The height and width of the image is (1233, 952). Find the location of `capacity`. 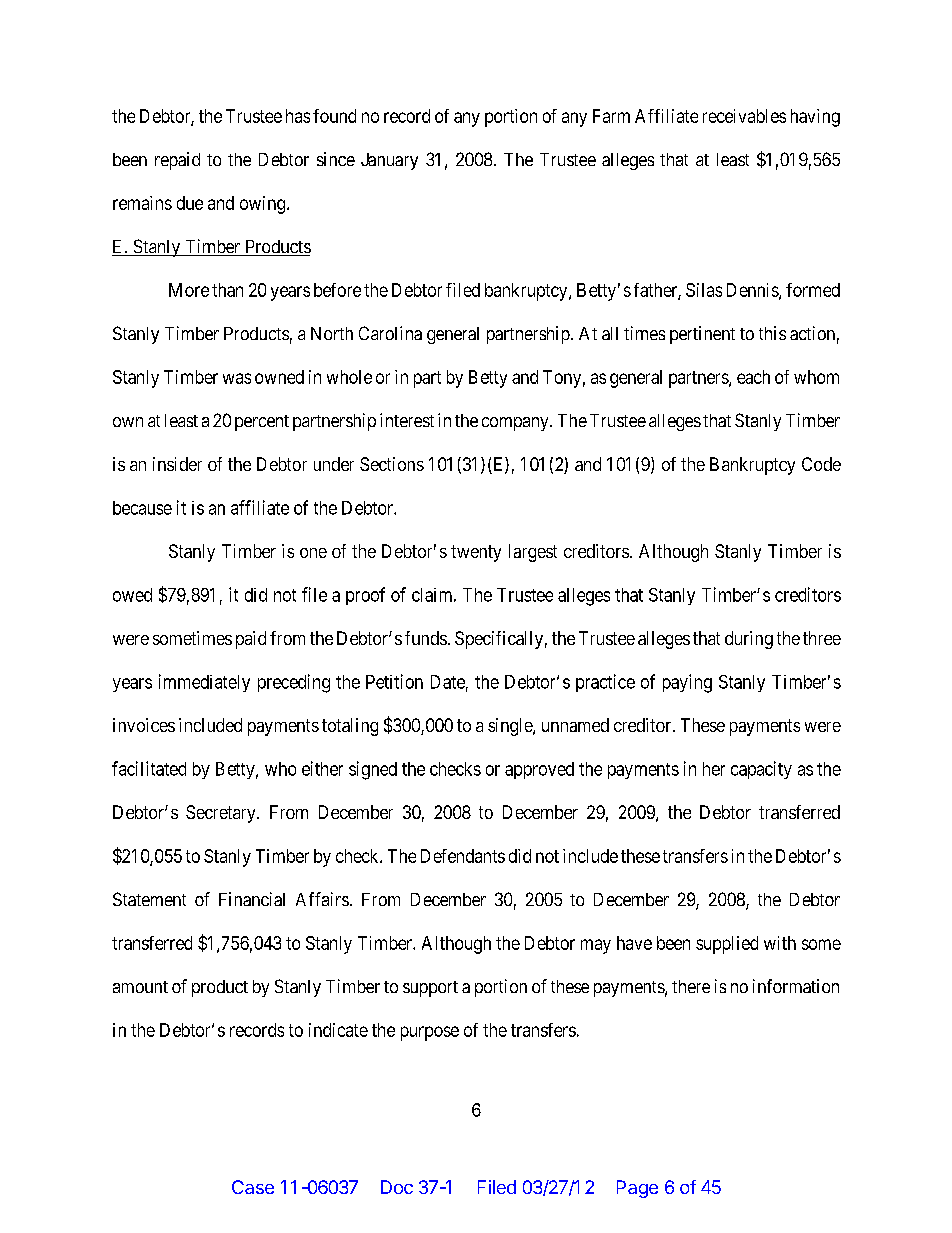

capacity is located at coordinates (761, 770).
